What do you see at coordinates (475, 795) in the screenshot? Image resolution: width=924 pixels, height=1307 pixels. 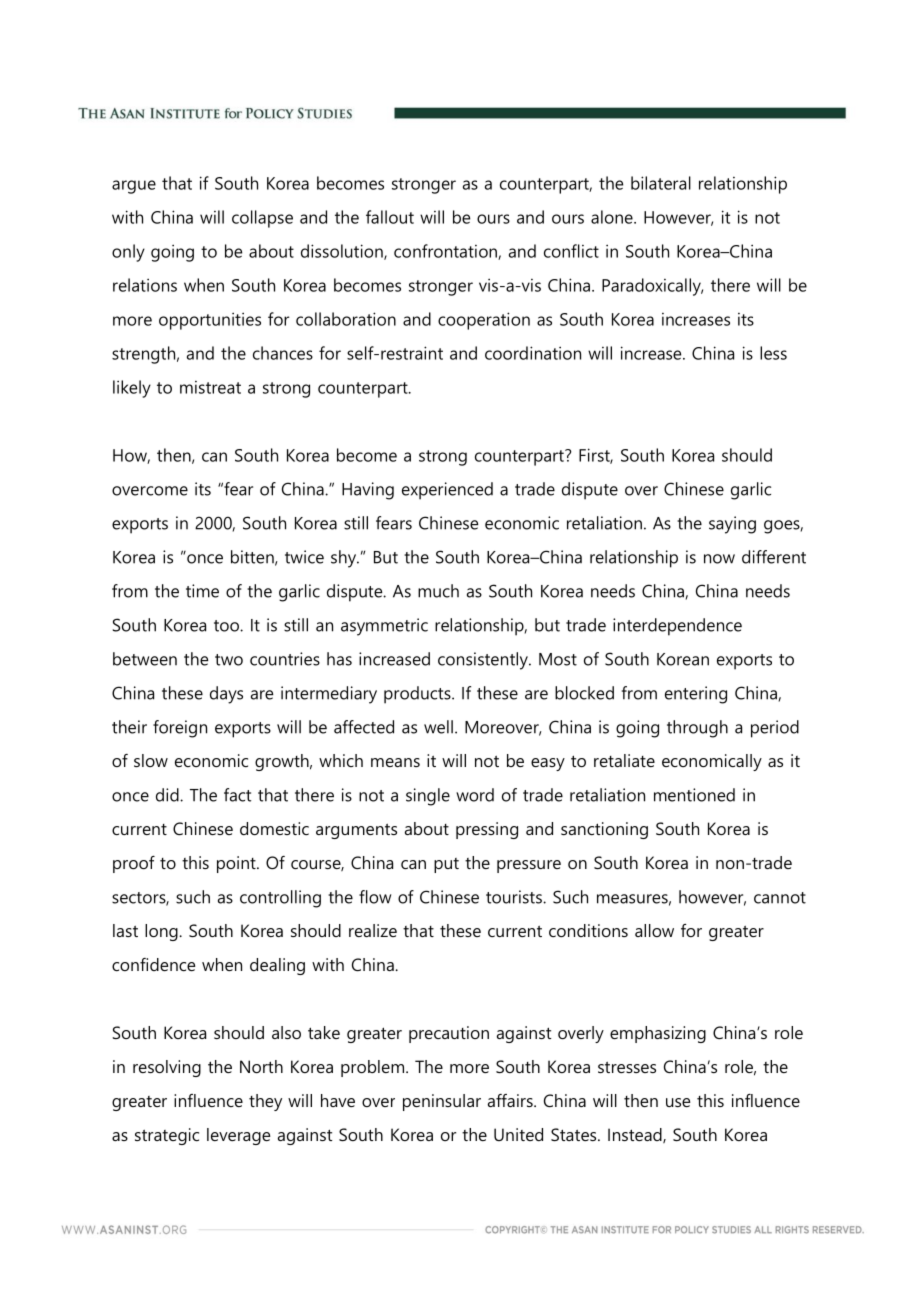 I see `word` at bounding box center [475, 795].
